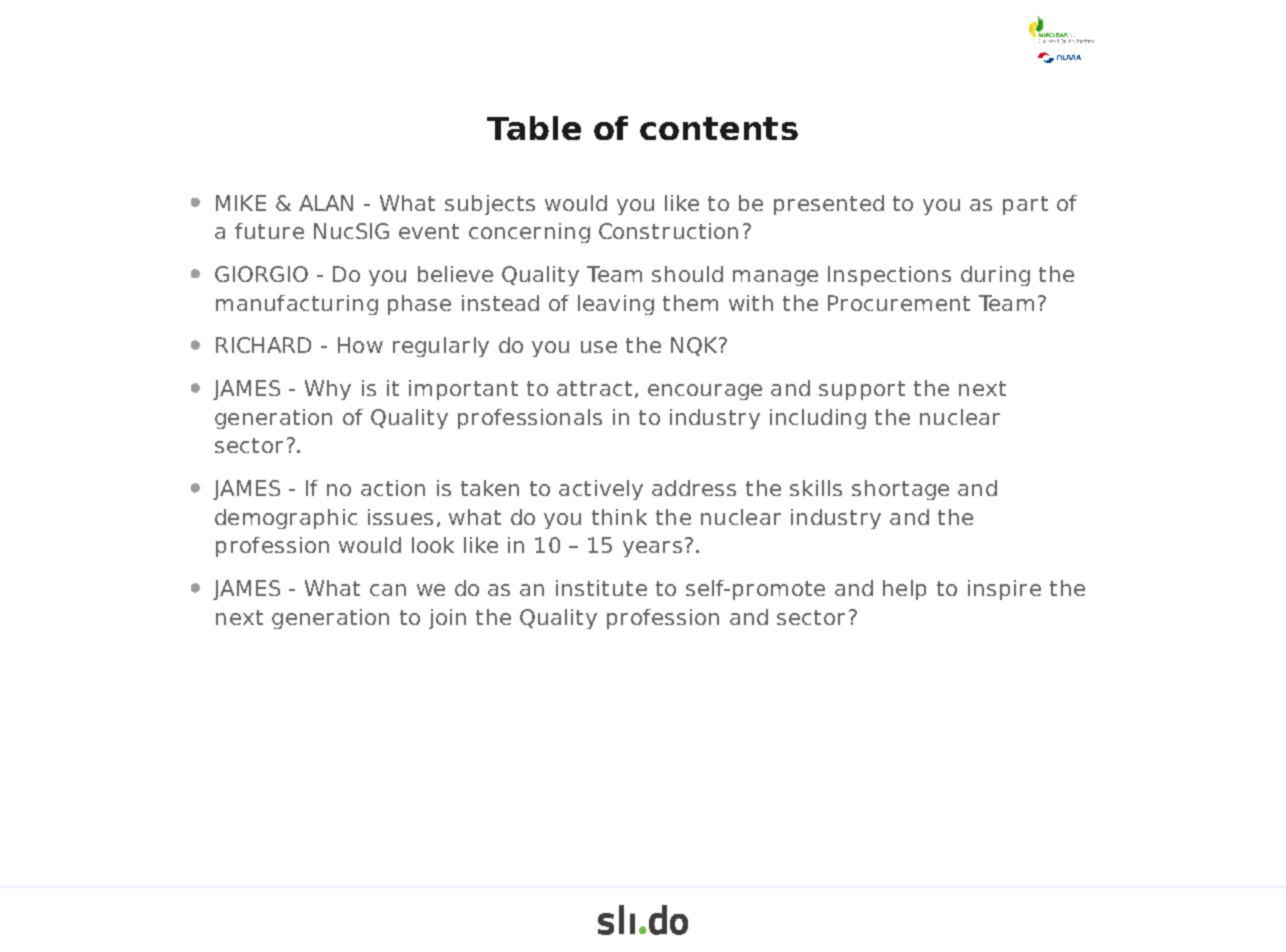 The width and height of the screenshot is (1286, 952). Describe the element at coordinates (601, 490) in the screenshot. I see `actively` at that location.
